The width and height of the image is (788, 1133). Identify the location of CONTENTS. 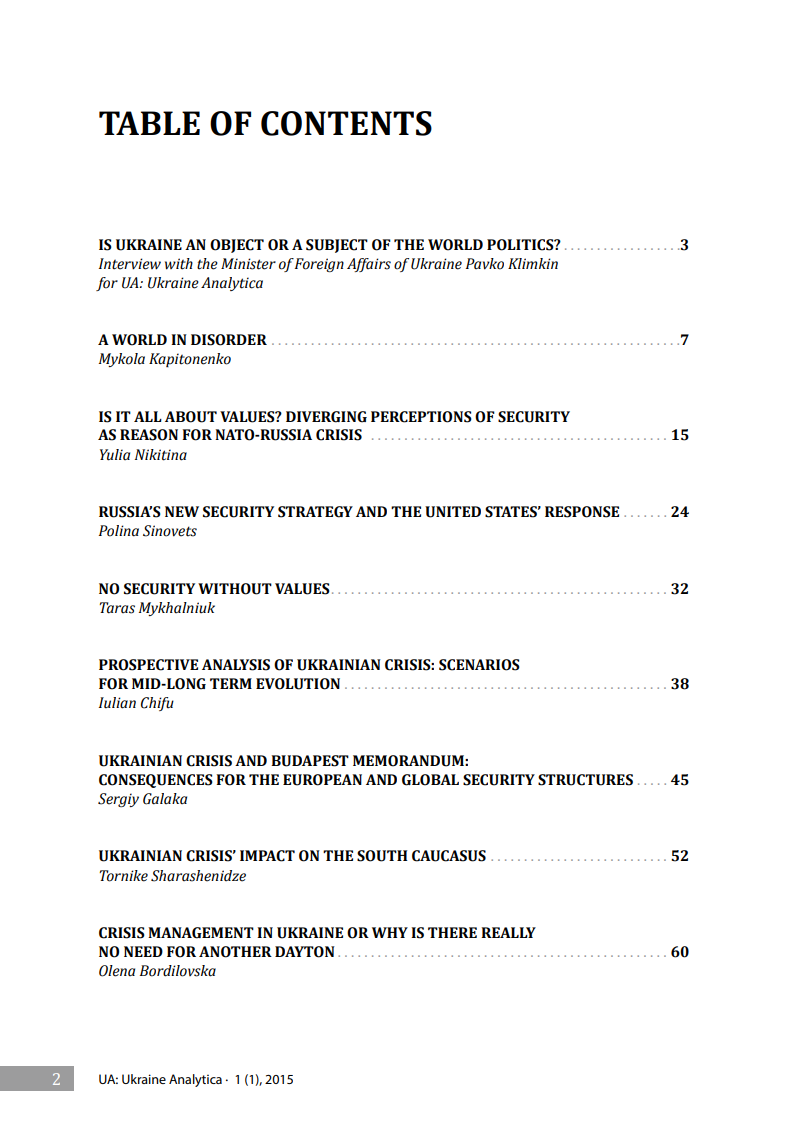
(346, 123).
